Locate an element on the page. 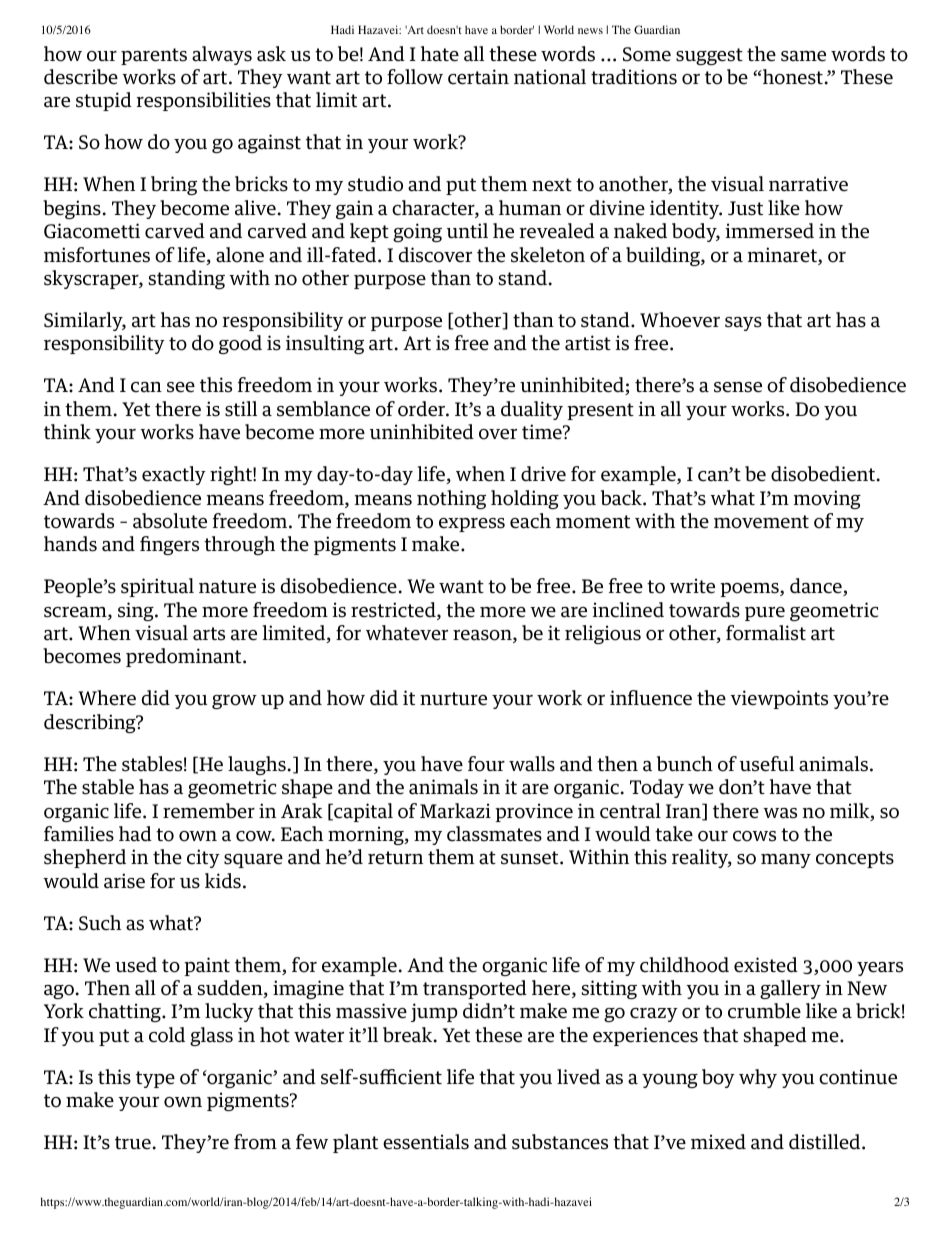  parents is located at coordinates (154, 56).
